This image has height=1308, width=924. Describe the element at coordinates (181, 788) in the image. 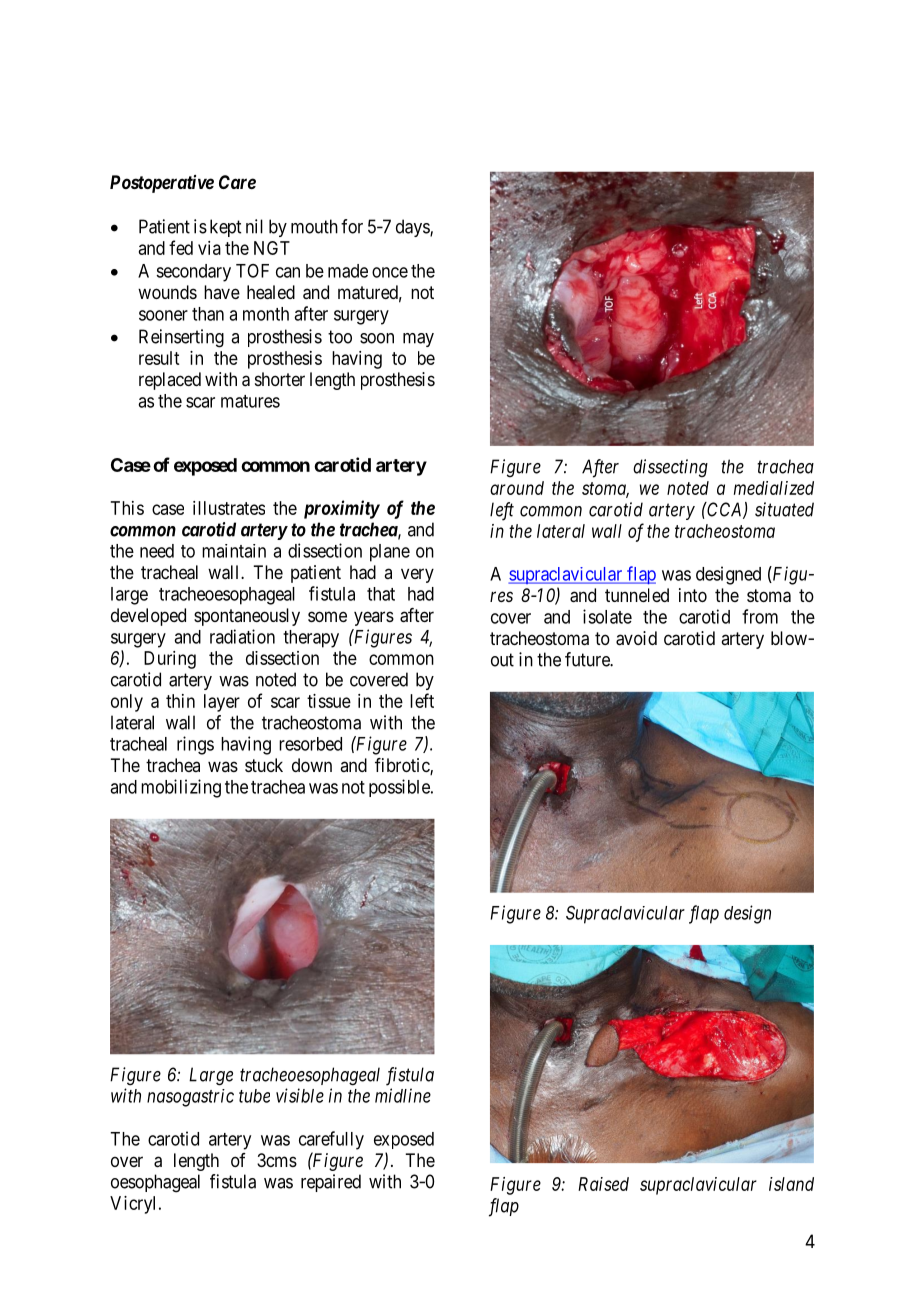

I see `mobilizing` at that location.
